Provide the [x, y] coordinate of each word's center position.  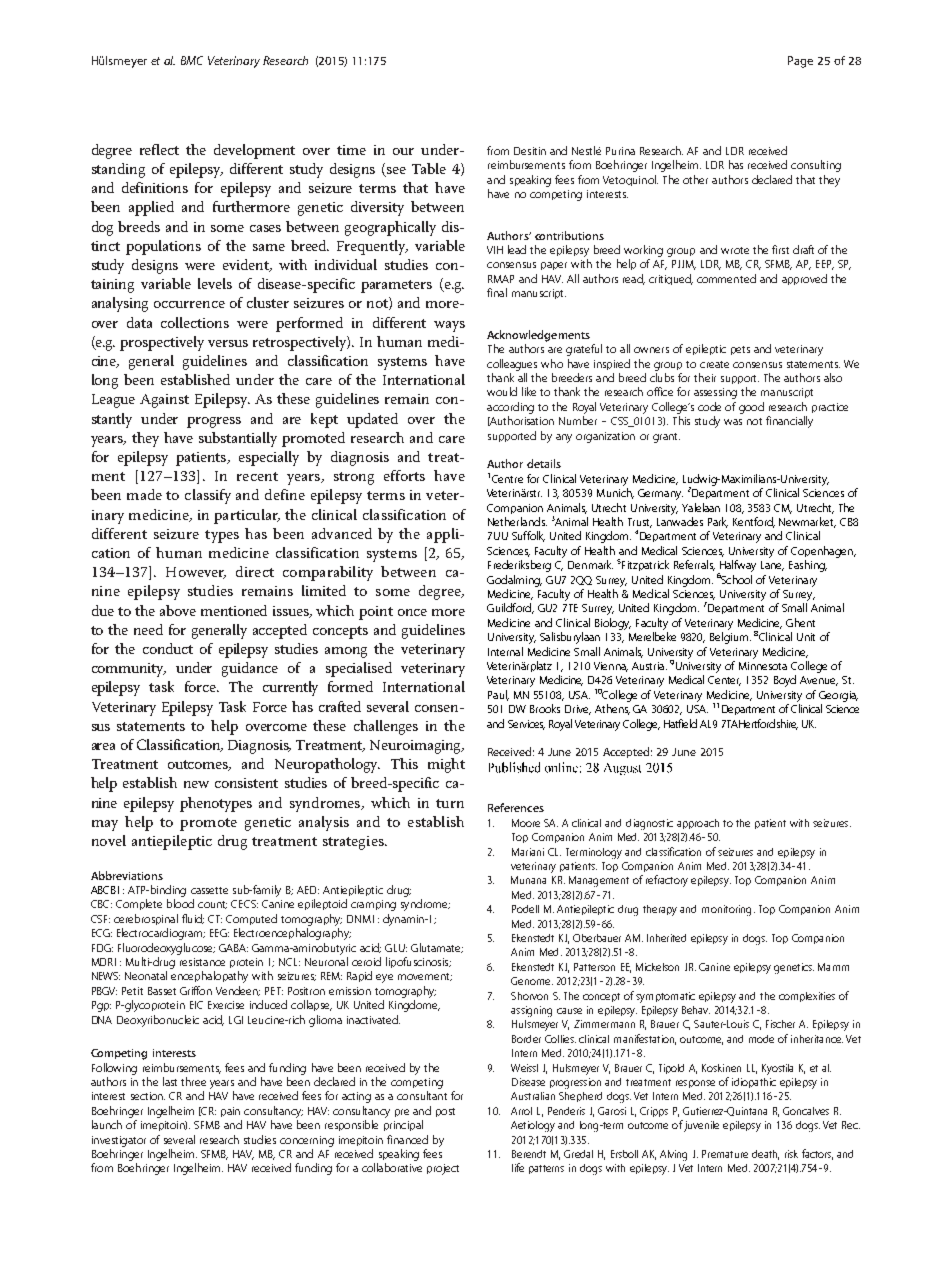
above [178, 610]
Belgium [729, 638]
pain [230, 1112]
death [765, 1155]
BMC [192, 60]
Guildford [510, 608]
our [403, 151]
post [445, 1112]
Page [800, 62]
